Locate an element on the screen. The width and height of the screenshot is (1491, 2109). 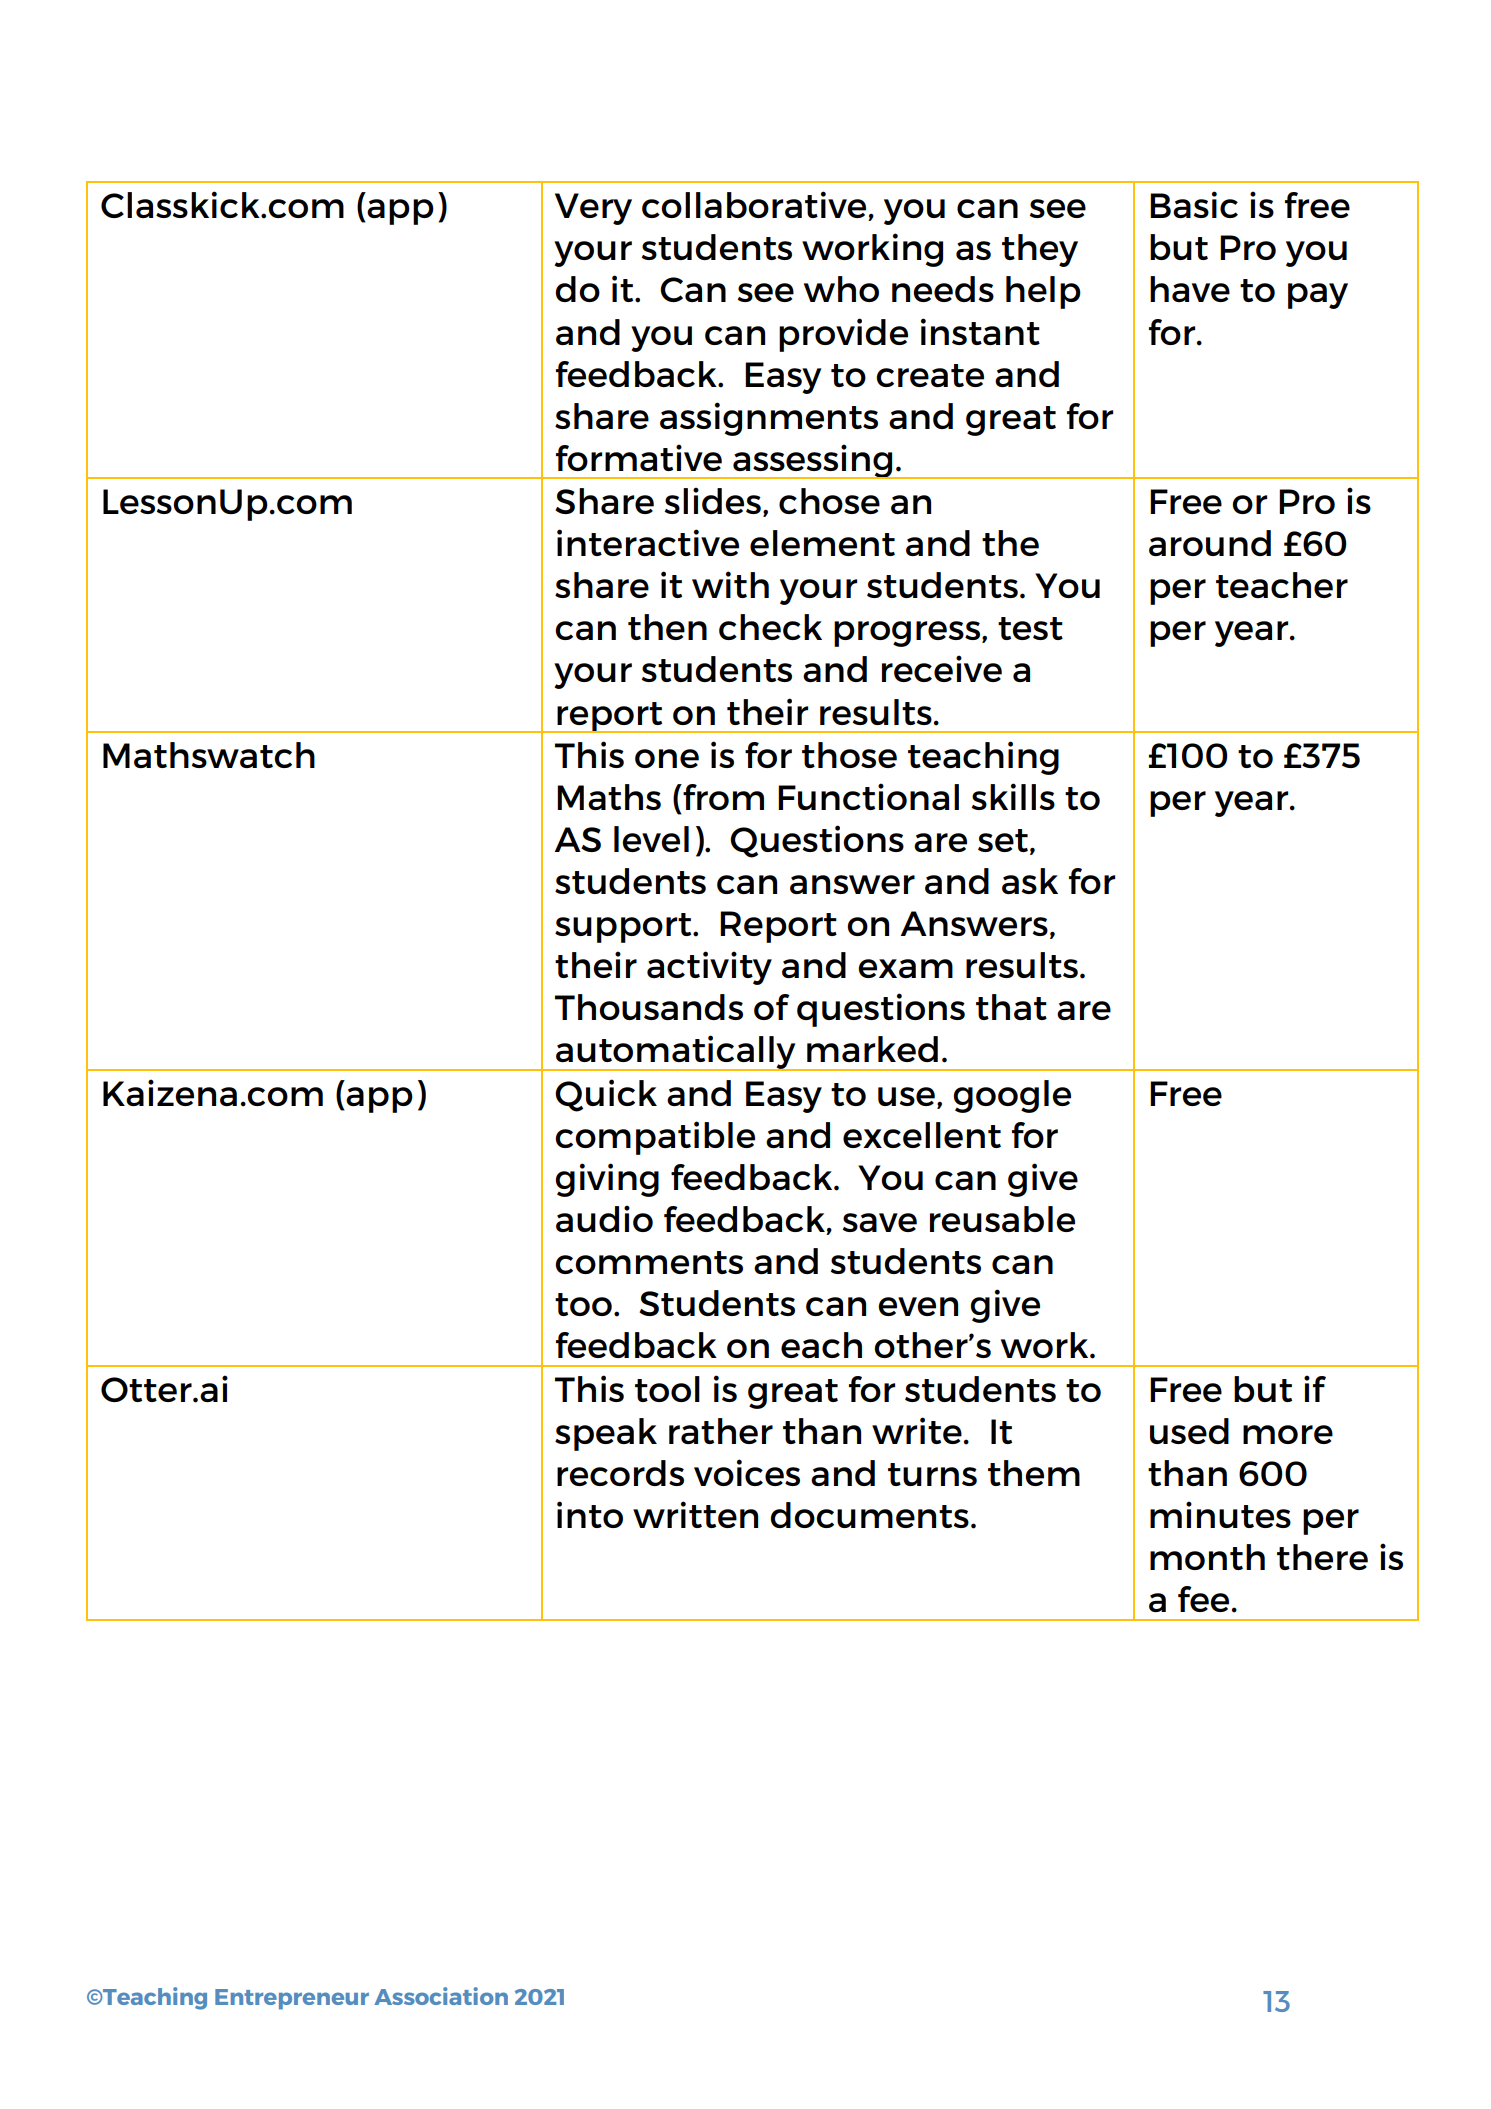
documents is located at coordinates (869, 1515).
